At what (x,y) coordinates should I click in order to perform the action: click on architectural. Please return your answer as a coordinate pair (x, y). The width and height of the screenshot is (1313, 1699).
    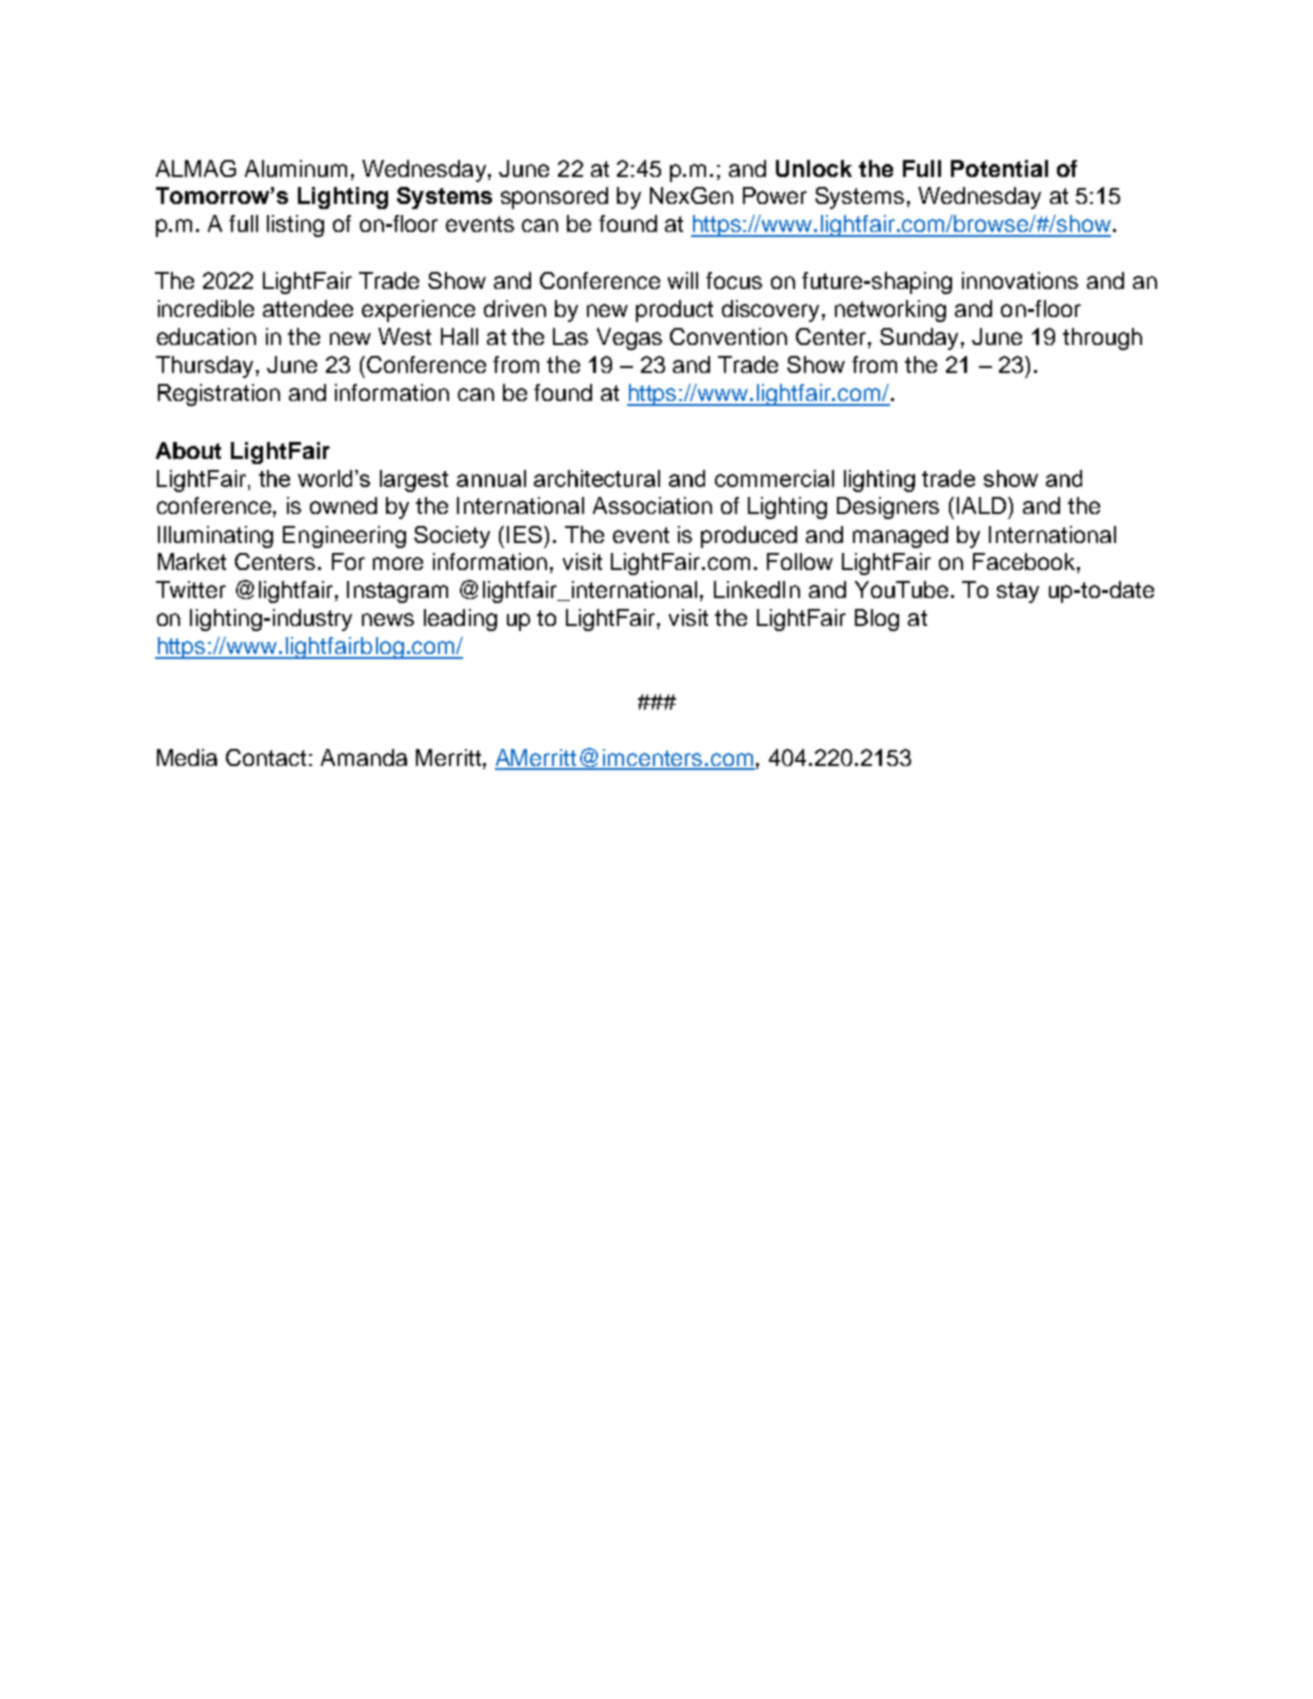
    Looking at the image, I should click on (597, 478).
